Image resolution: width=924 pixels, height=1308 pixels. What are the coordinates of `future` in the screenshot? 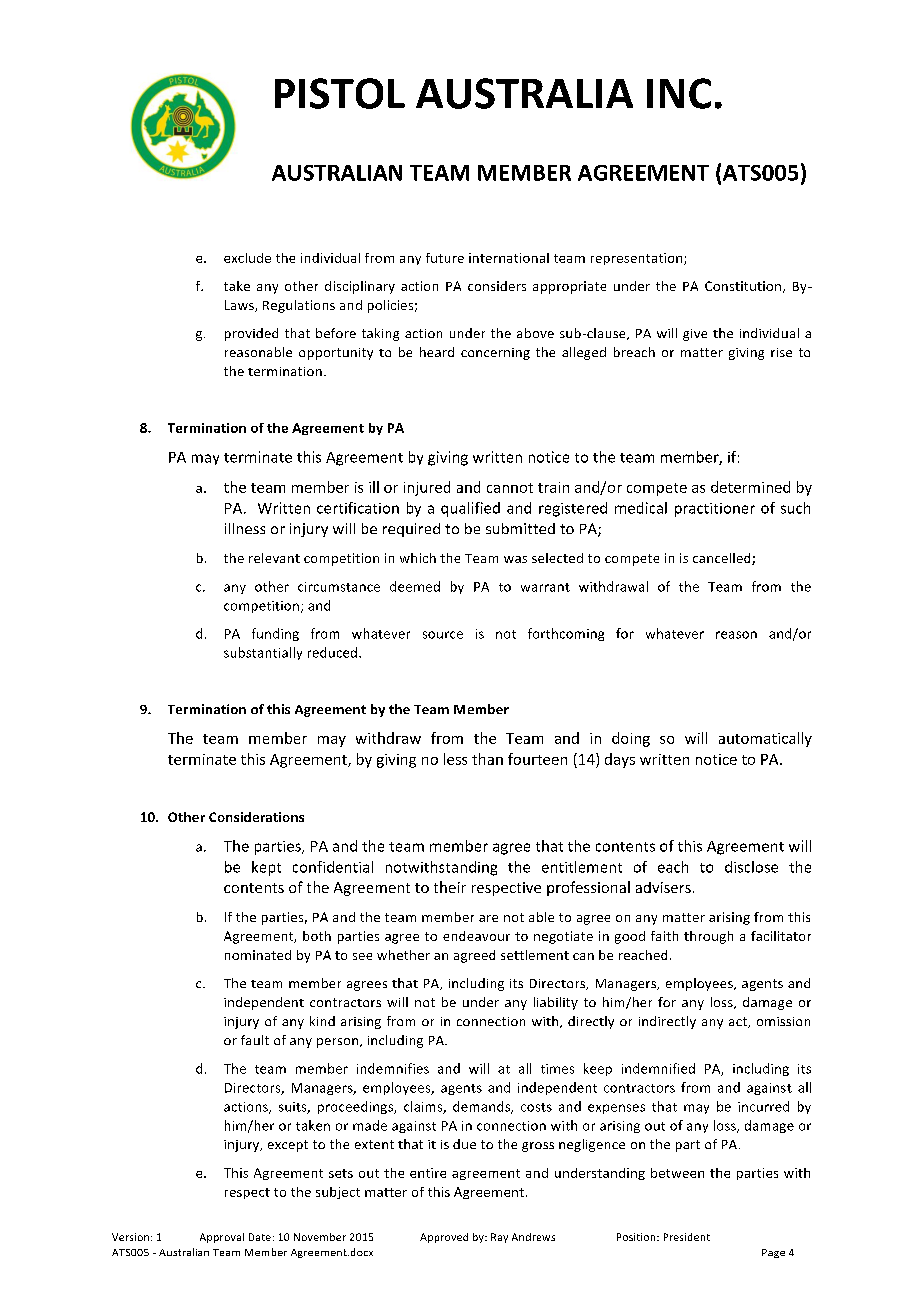 It's located at (445, 258).
